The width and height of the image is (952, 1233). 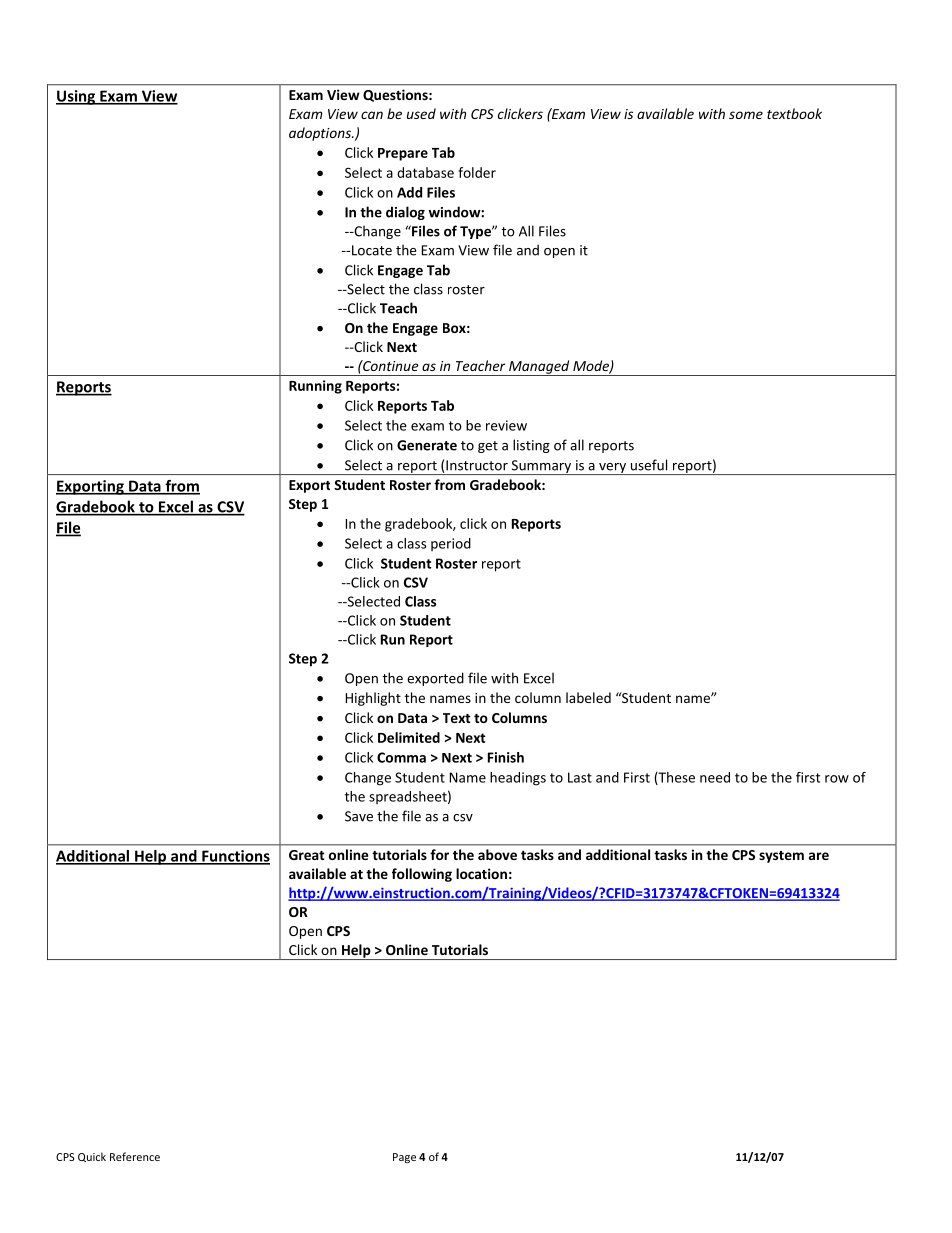 I want to click on Instructor, so click(x=477, y=465).
